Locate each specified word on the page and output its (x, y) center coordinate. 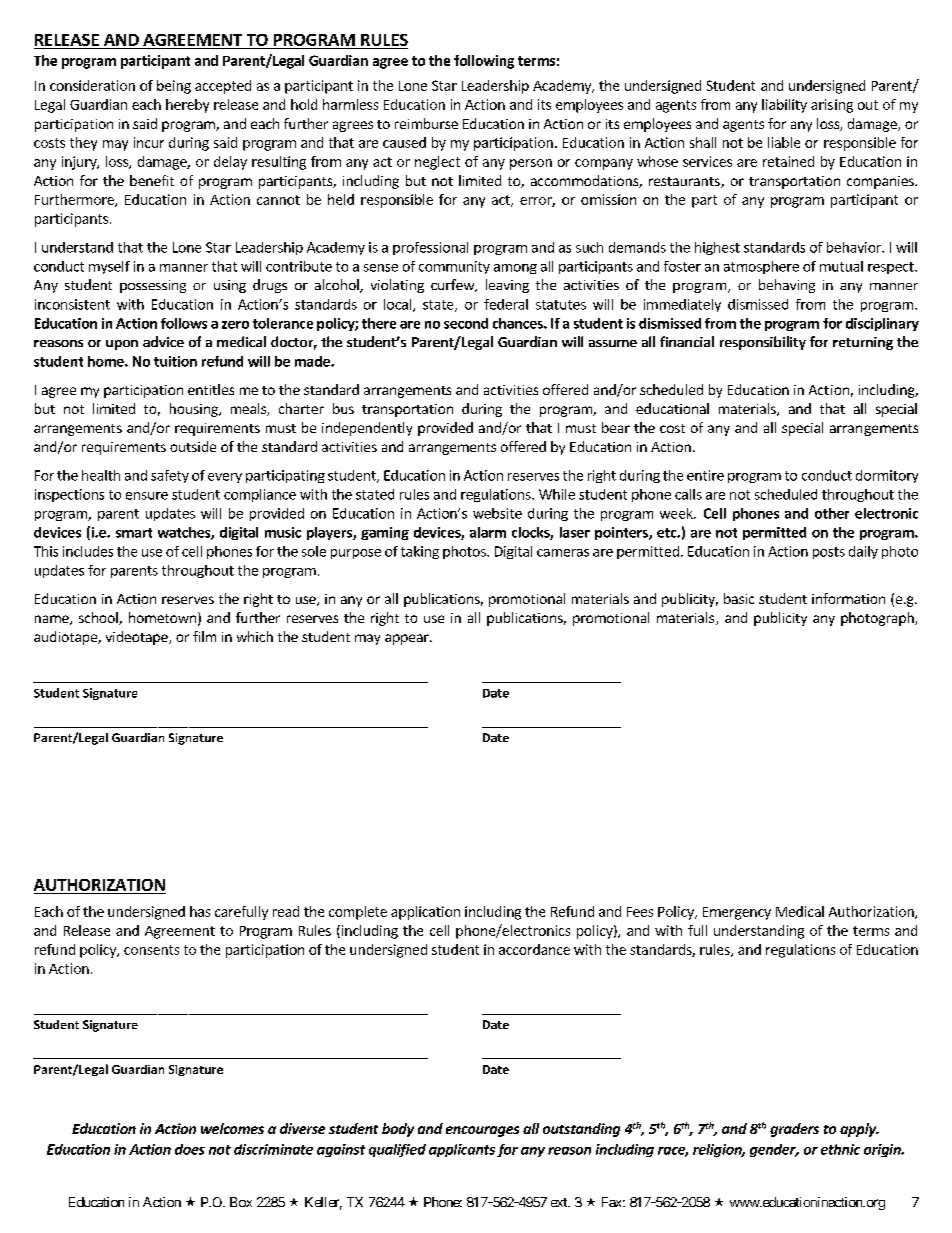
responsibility (763, 343)
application (425, 913)
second (466, 323)
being (174, 87)
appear (408, 639)
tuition (175, 361)
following (484, 62)
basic (739, 598)
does (190, 1149)
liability (784, 106)
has (200, 911)
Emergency (737, 913)
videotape (138, 638)
